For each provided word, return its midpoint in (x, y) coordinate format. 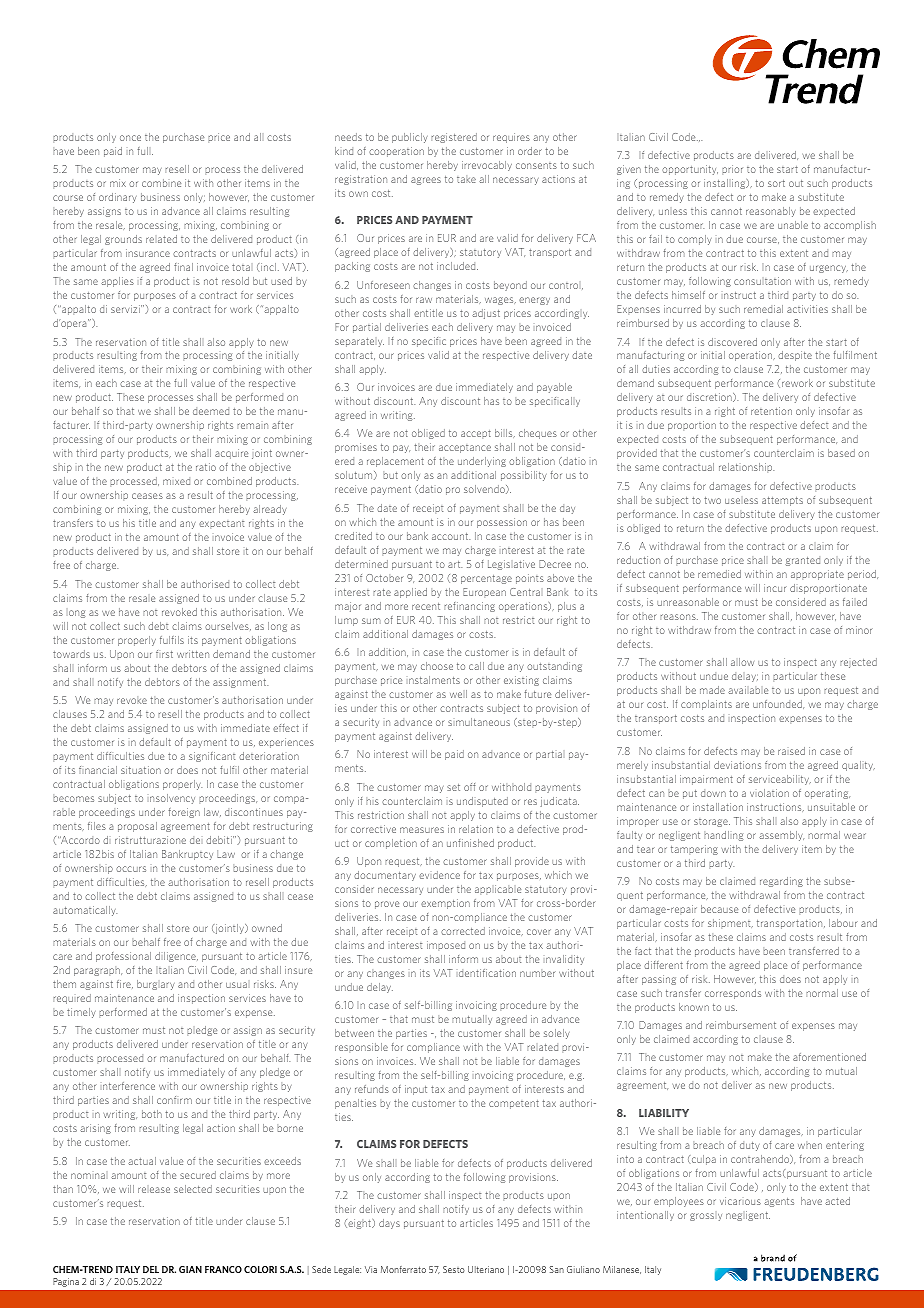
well (458, 694)
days (389, 1224)
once (130, 138)
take (466, 179)
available (748, 690)
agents (779, 1202)
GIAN (190, 1269)
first (164, 654)
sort (776, 183)
